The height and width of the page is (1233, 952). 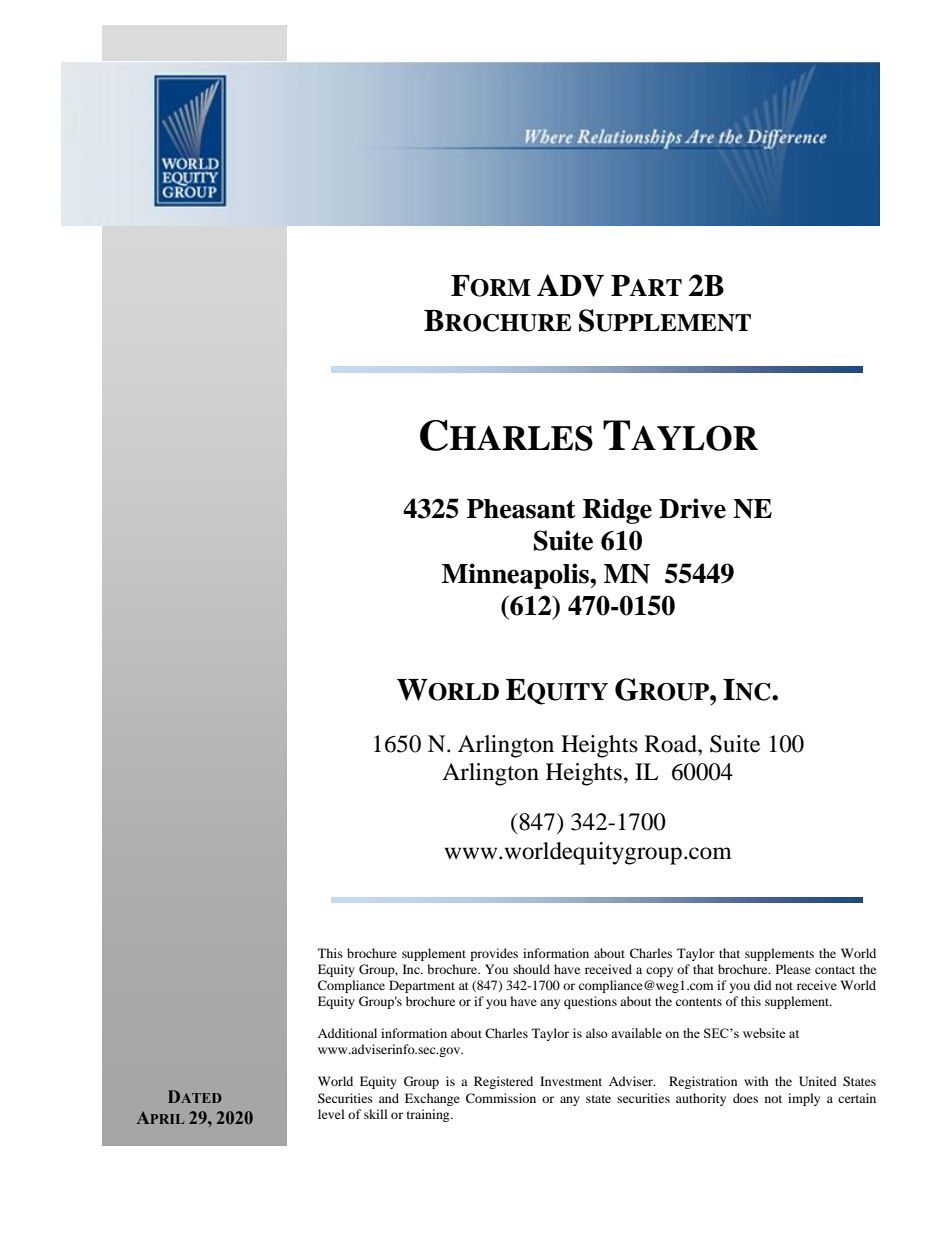 I want to click on Ridge, so click(x=617, y=511).
